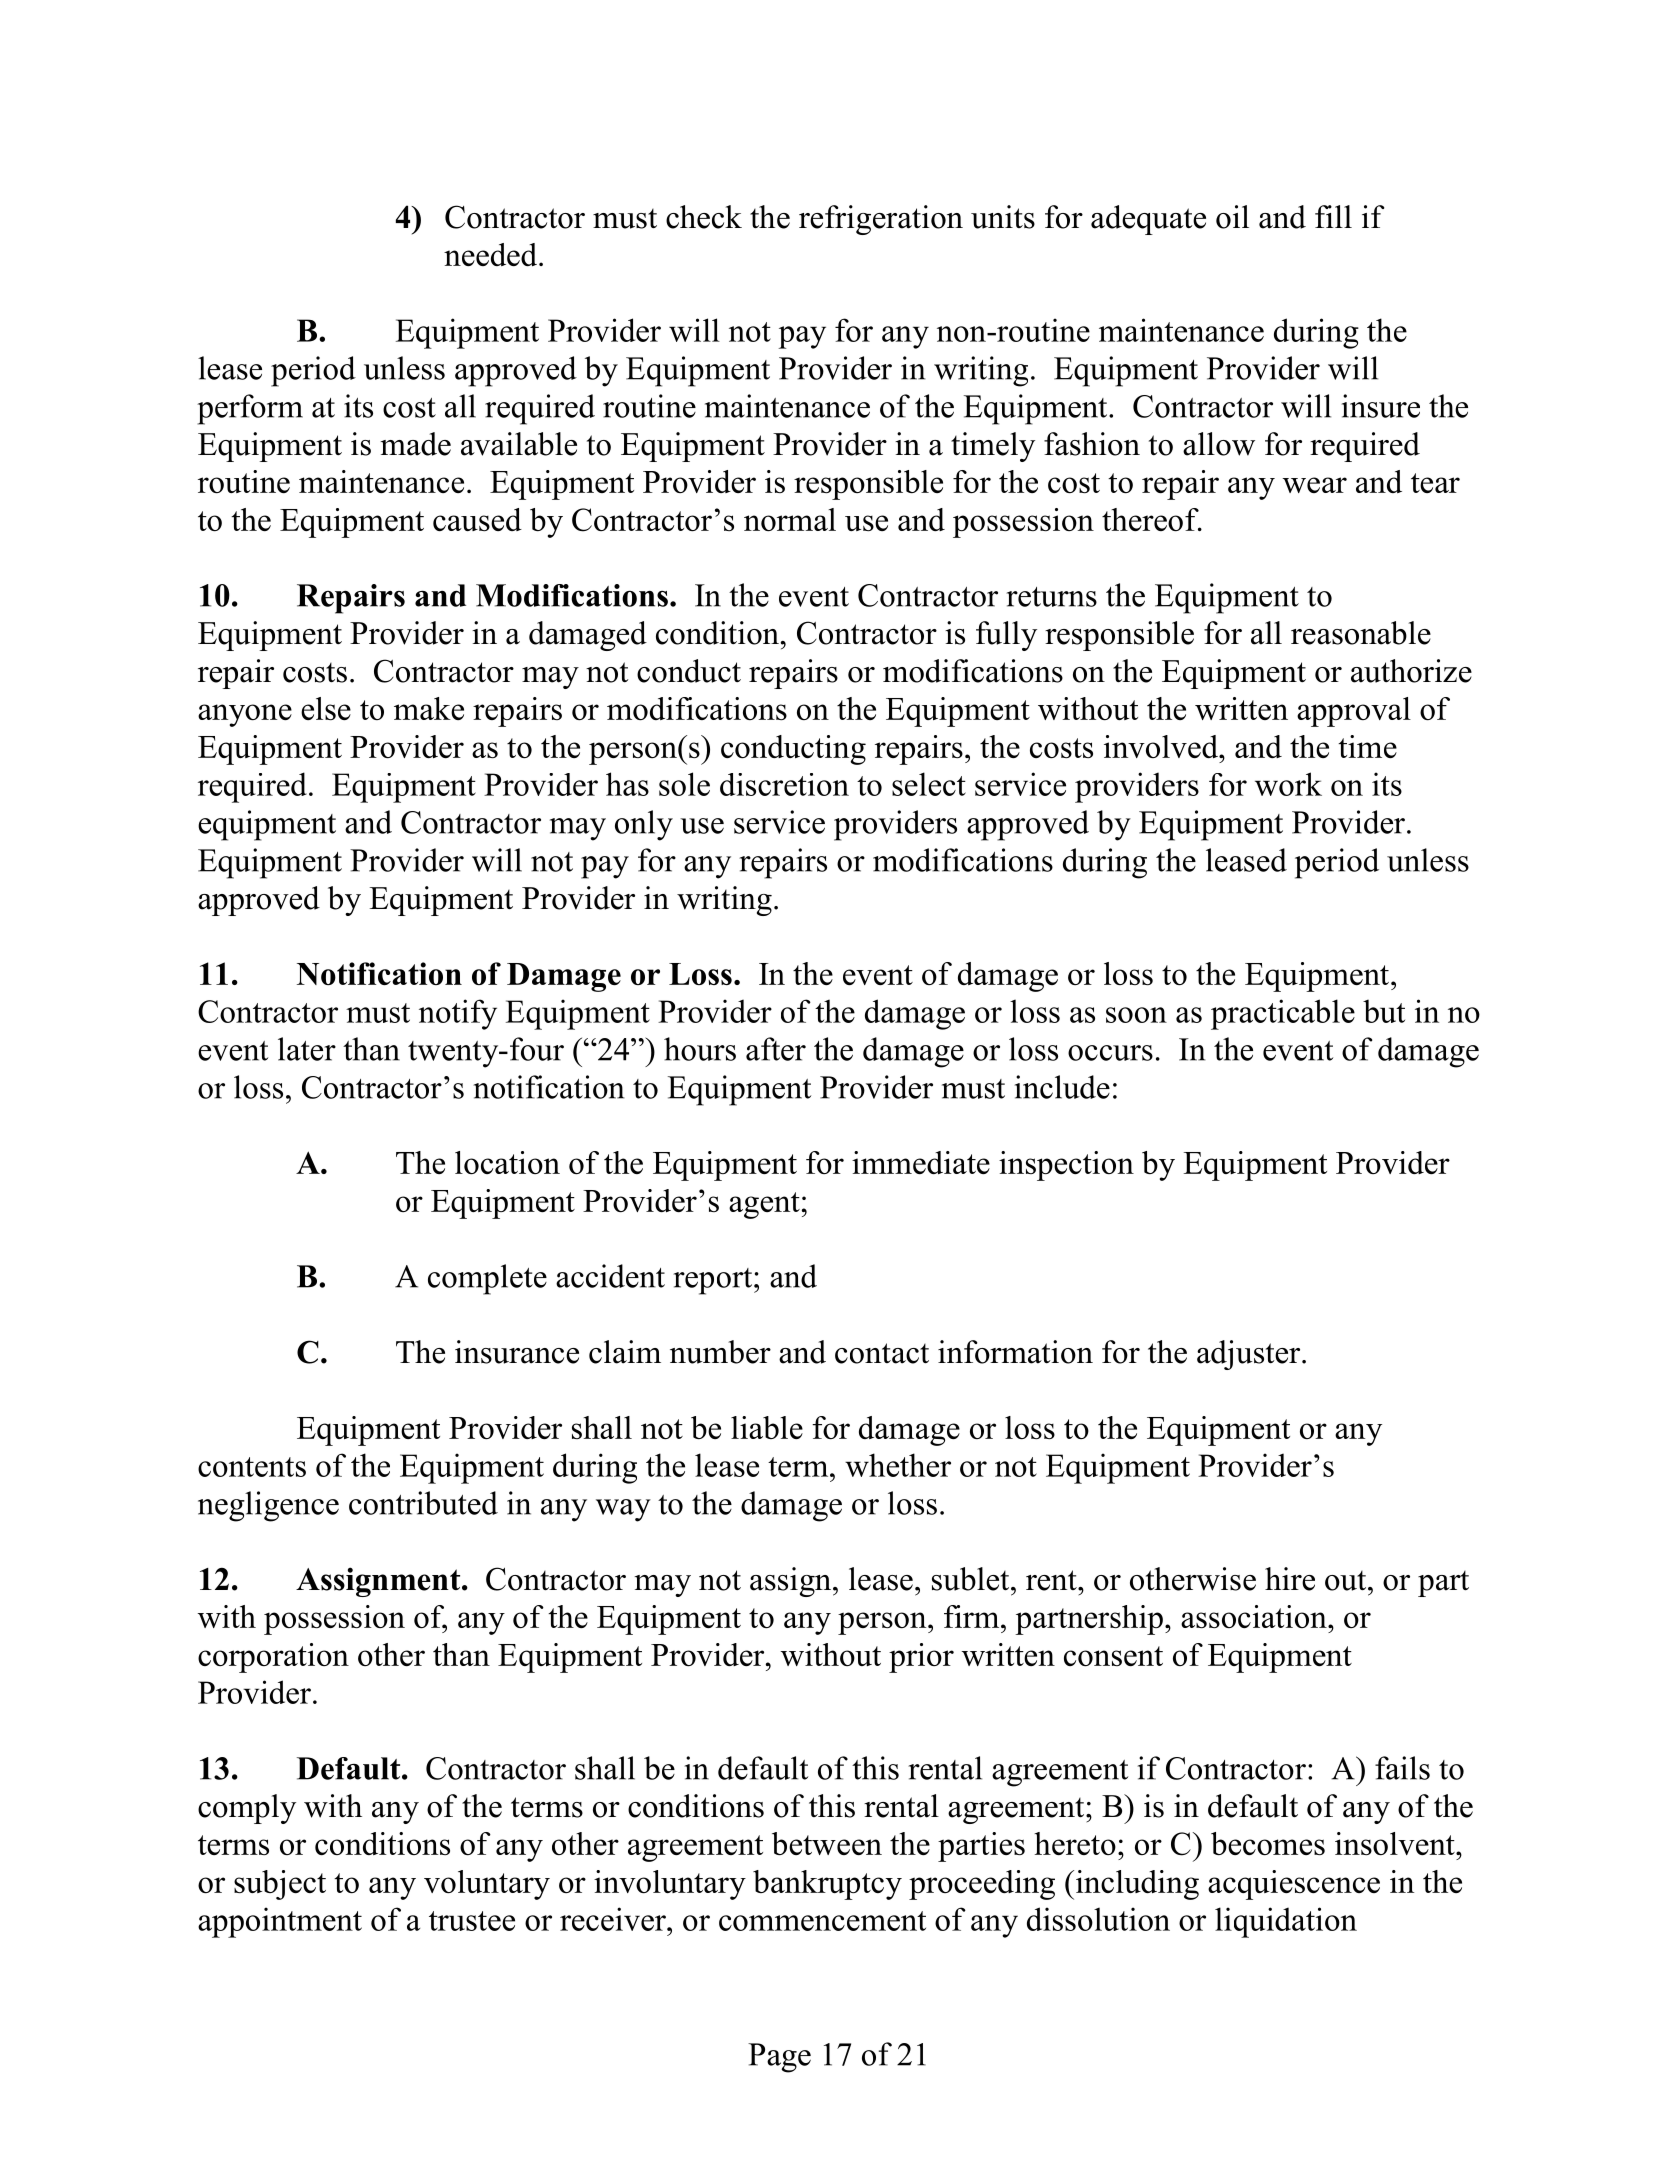  Describe the element at coordinates (779, 2058) in the image. I see `Page` at that location.
